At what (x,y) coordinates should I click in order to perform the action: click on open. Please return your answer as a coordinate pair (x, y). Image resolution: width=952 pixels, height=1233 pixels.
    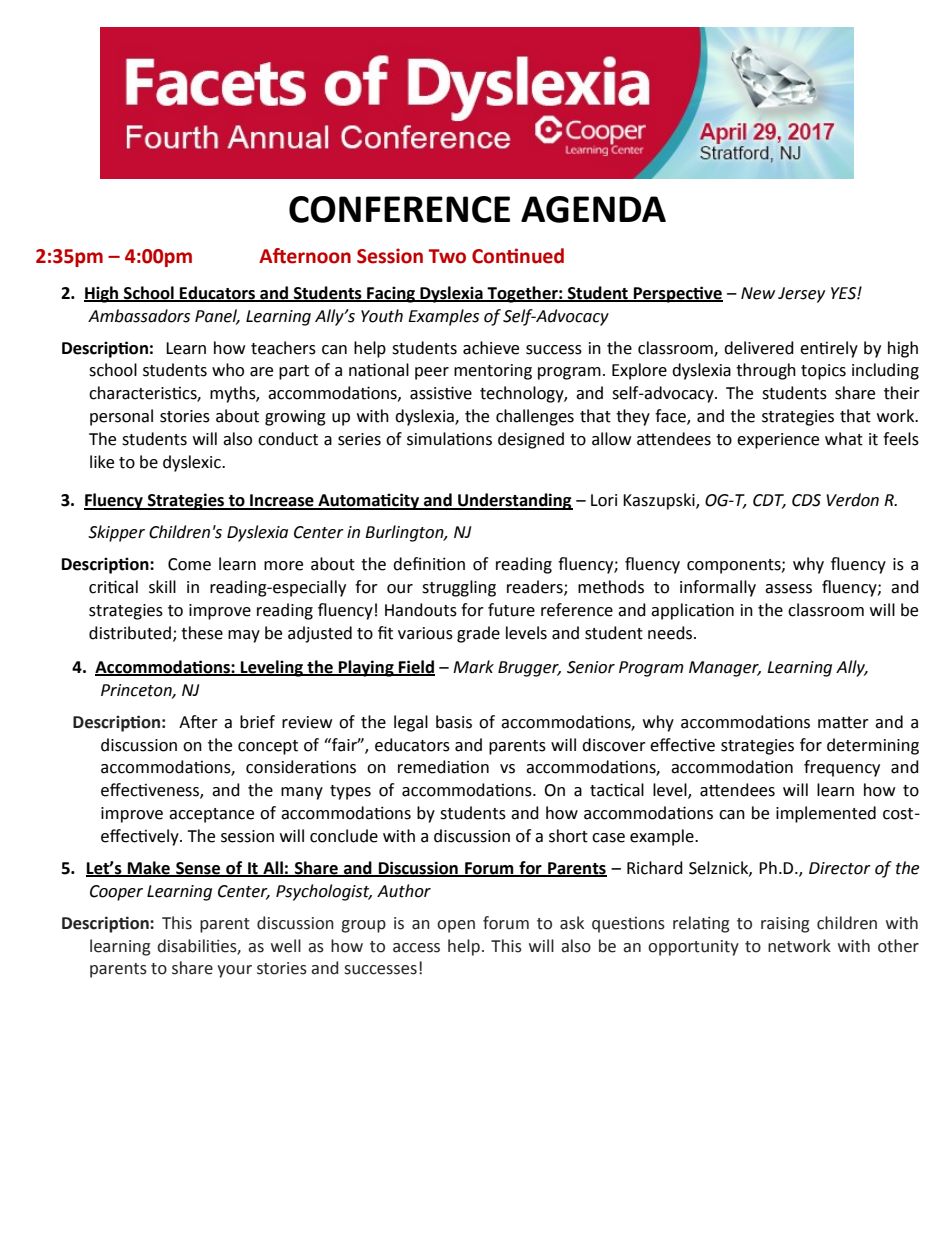
    Looking at the image, I should click on (456, 926).
